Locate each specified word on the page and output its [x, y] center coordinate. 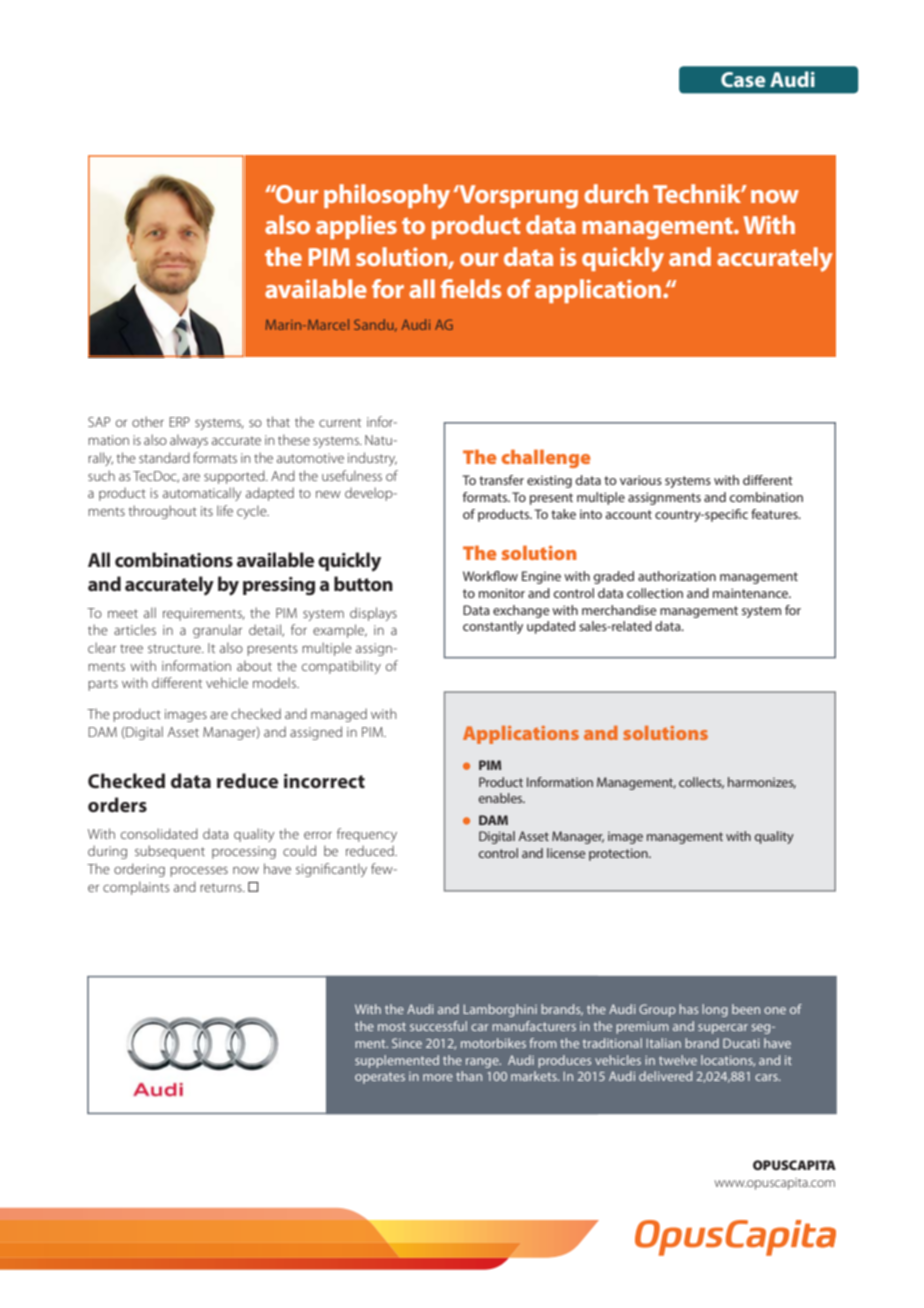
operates [380, 1078]
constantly [493, 627]
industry [372, 459]
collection [655, 593]
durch [616, 193]
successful [438, 1026]
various [641, 480]
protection [619, 854]
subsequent [170, 852]
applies [356, 227]
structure [175, 648]
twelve [678, 1060]
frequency [367, 835]
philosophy [387, 196]
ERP [179, 422]
